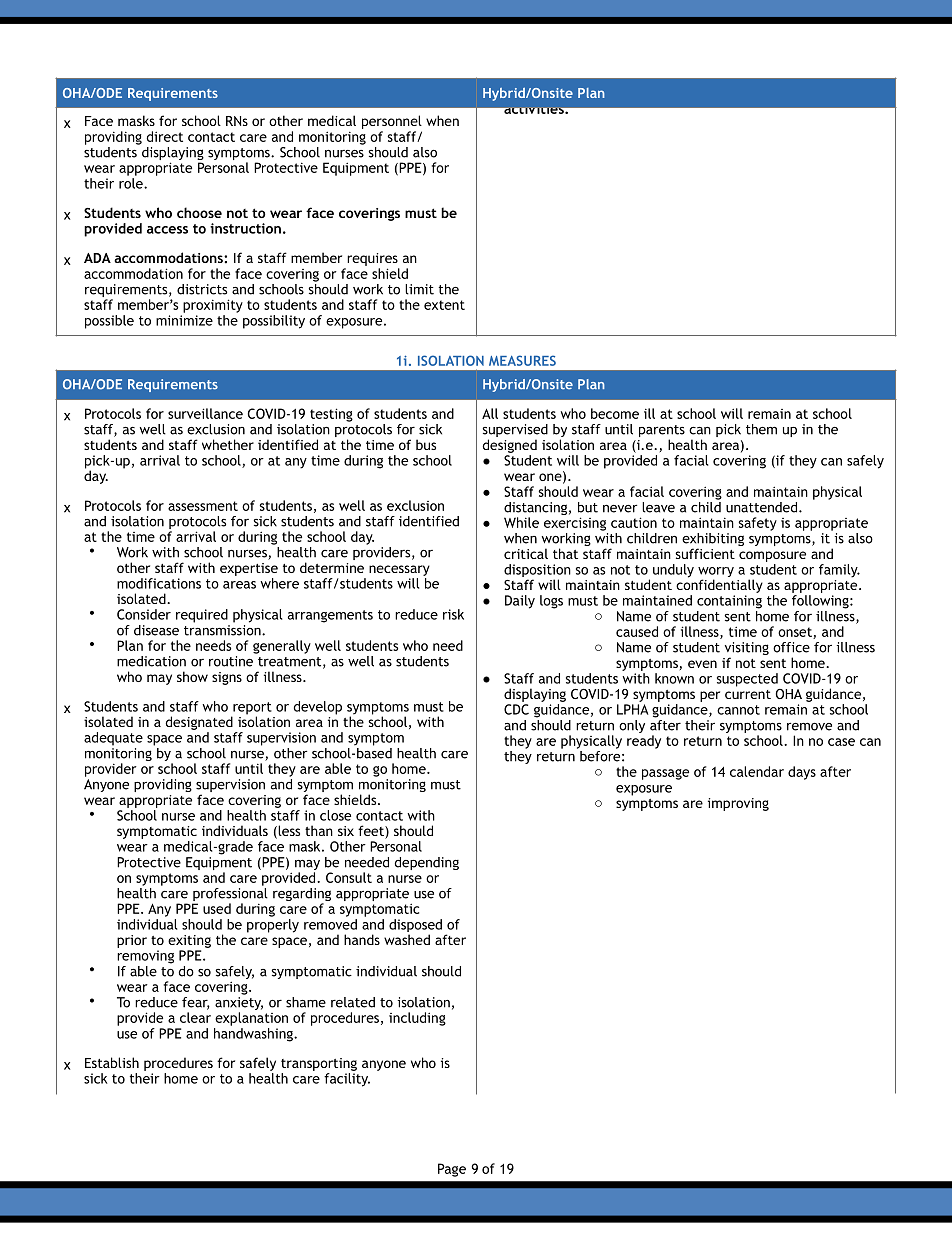  Describe the element at coordinates (763, 507) in the document. I see `unattended` at that location.
